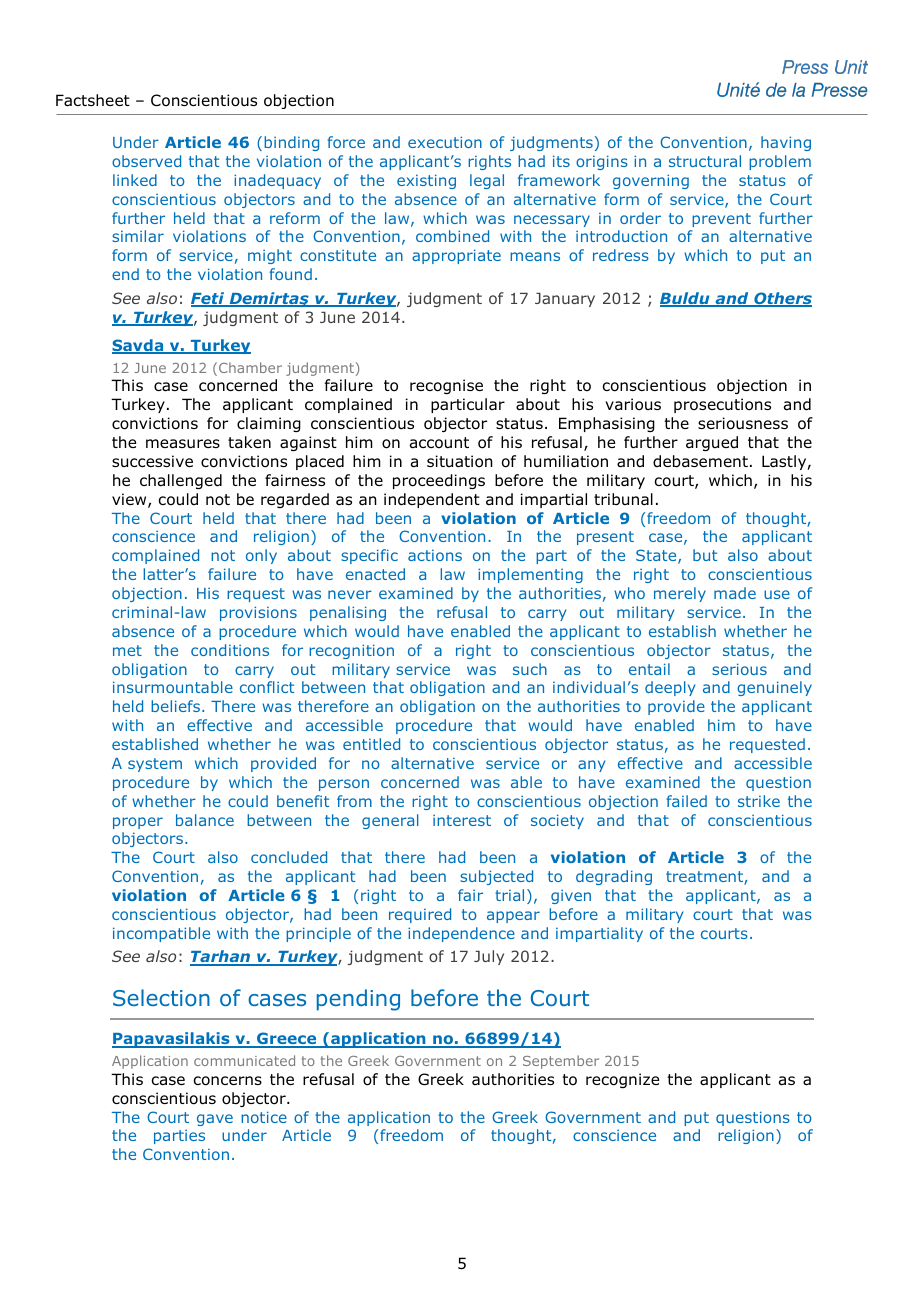 This screenshot has height=1308, width=924. Describe the element at coordinates (530, 669) in the screenshot. I see `such` at that location.
